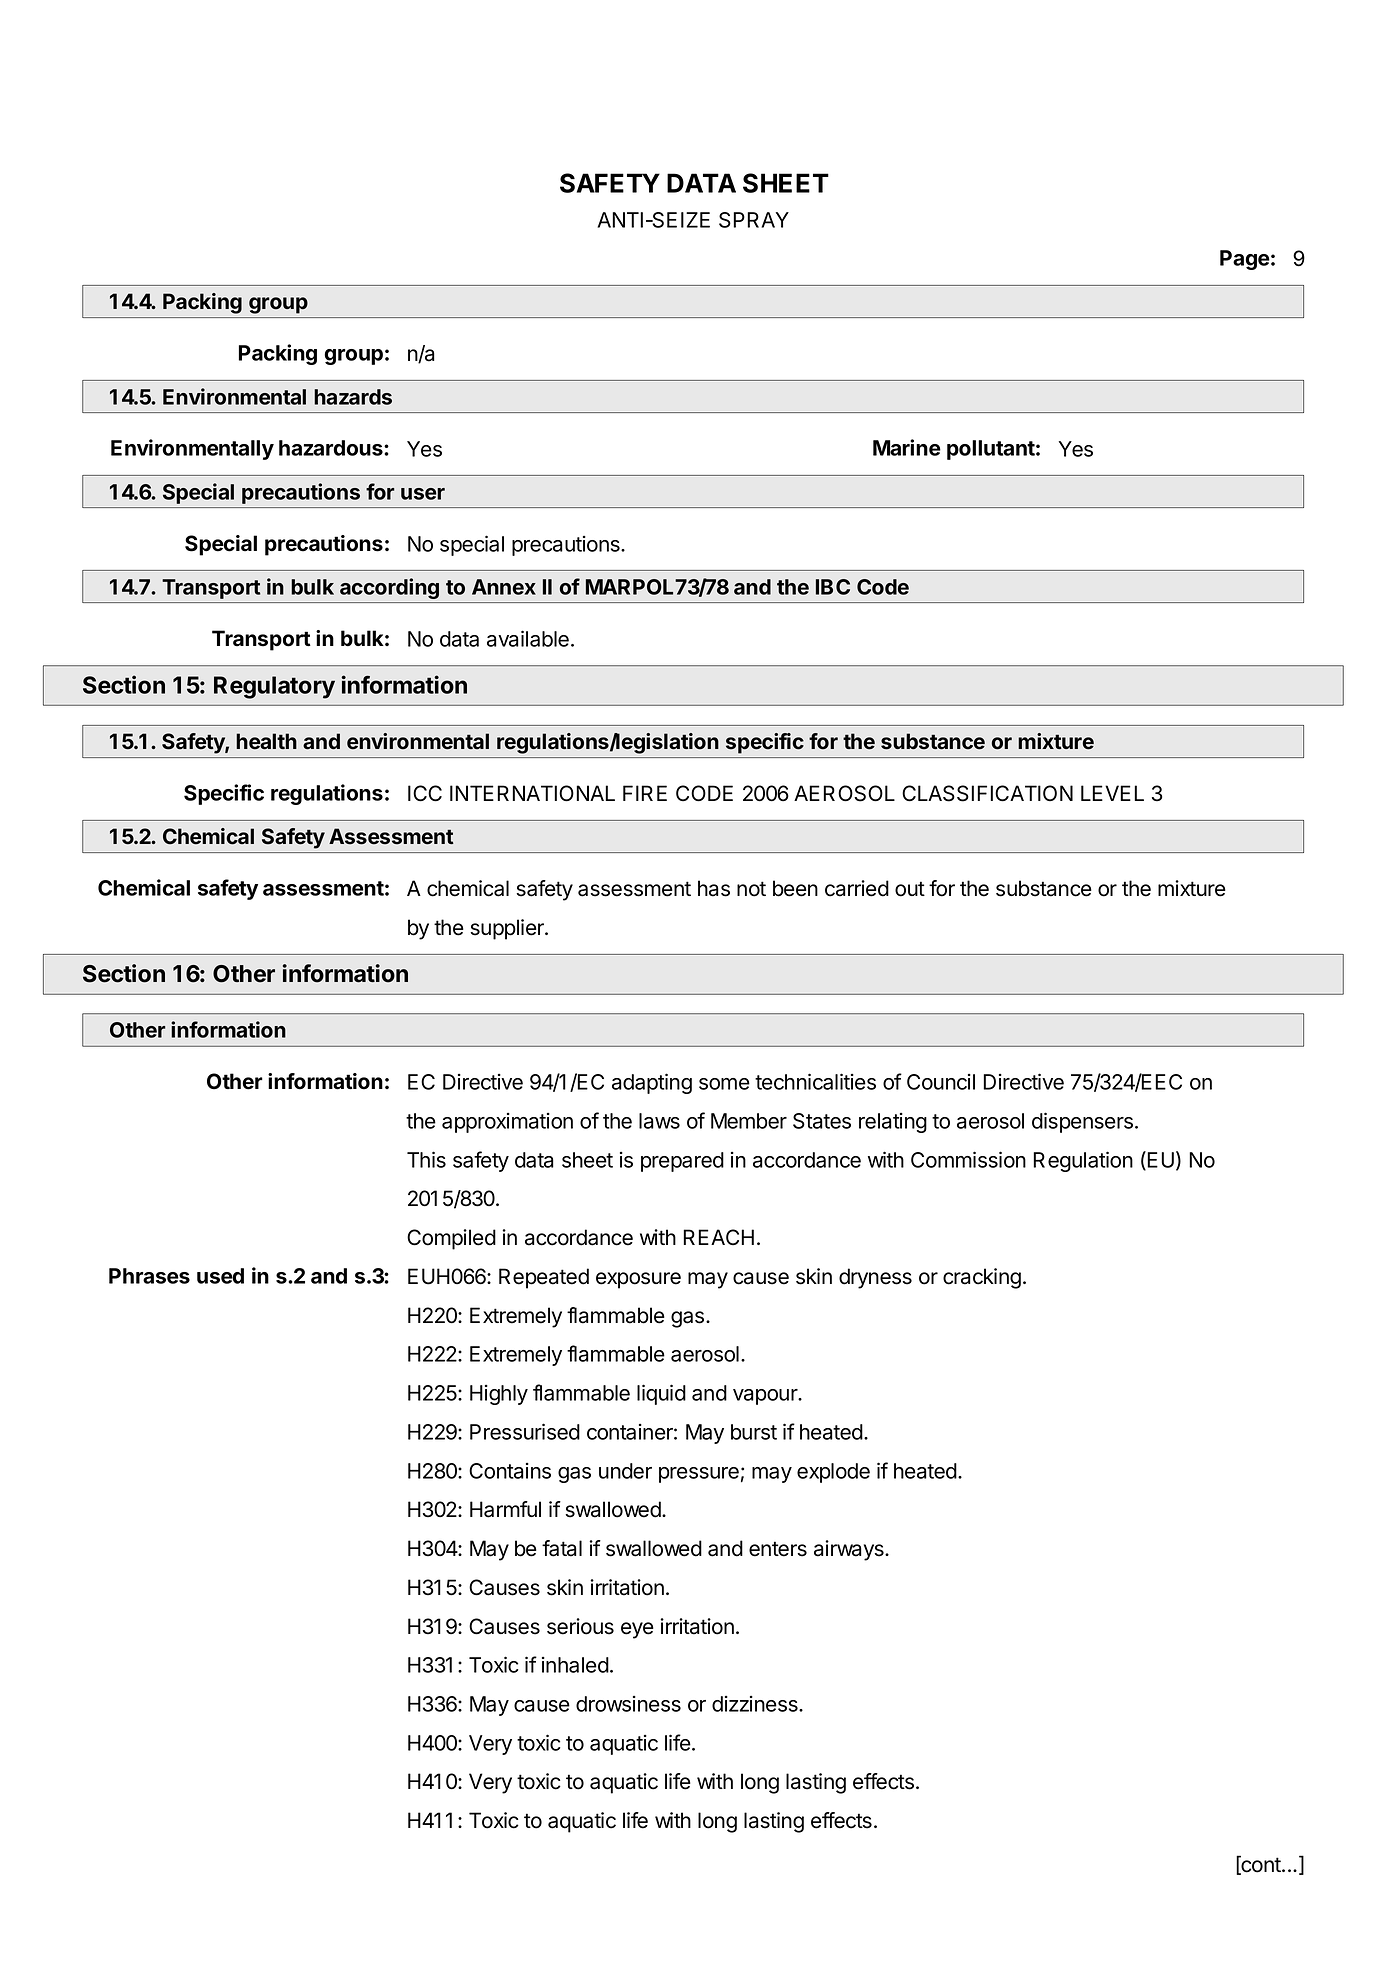 This page has width=1386, height=1962. I want to click on SPRAY, so click(754, 220).
